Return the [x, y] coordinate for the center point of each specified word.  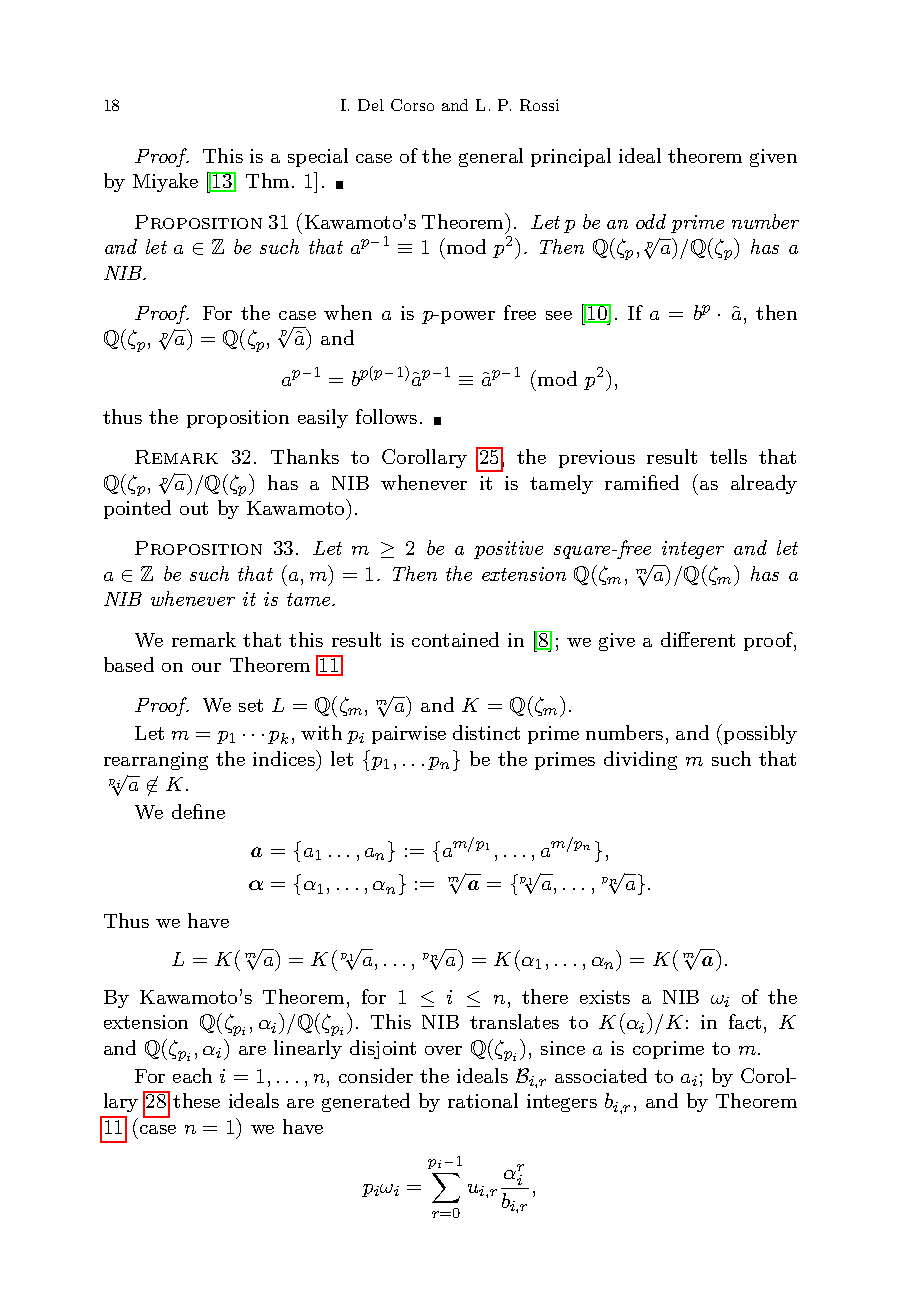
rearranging [156, 761]
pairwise [409, 735]
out [194, 508]
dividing [640, 760]
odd [651, 221]
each [192, 1075]
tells [728, 456]
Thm [267, 180]
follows [386, 416]
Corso [412, 105]
